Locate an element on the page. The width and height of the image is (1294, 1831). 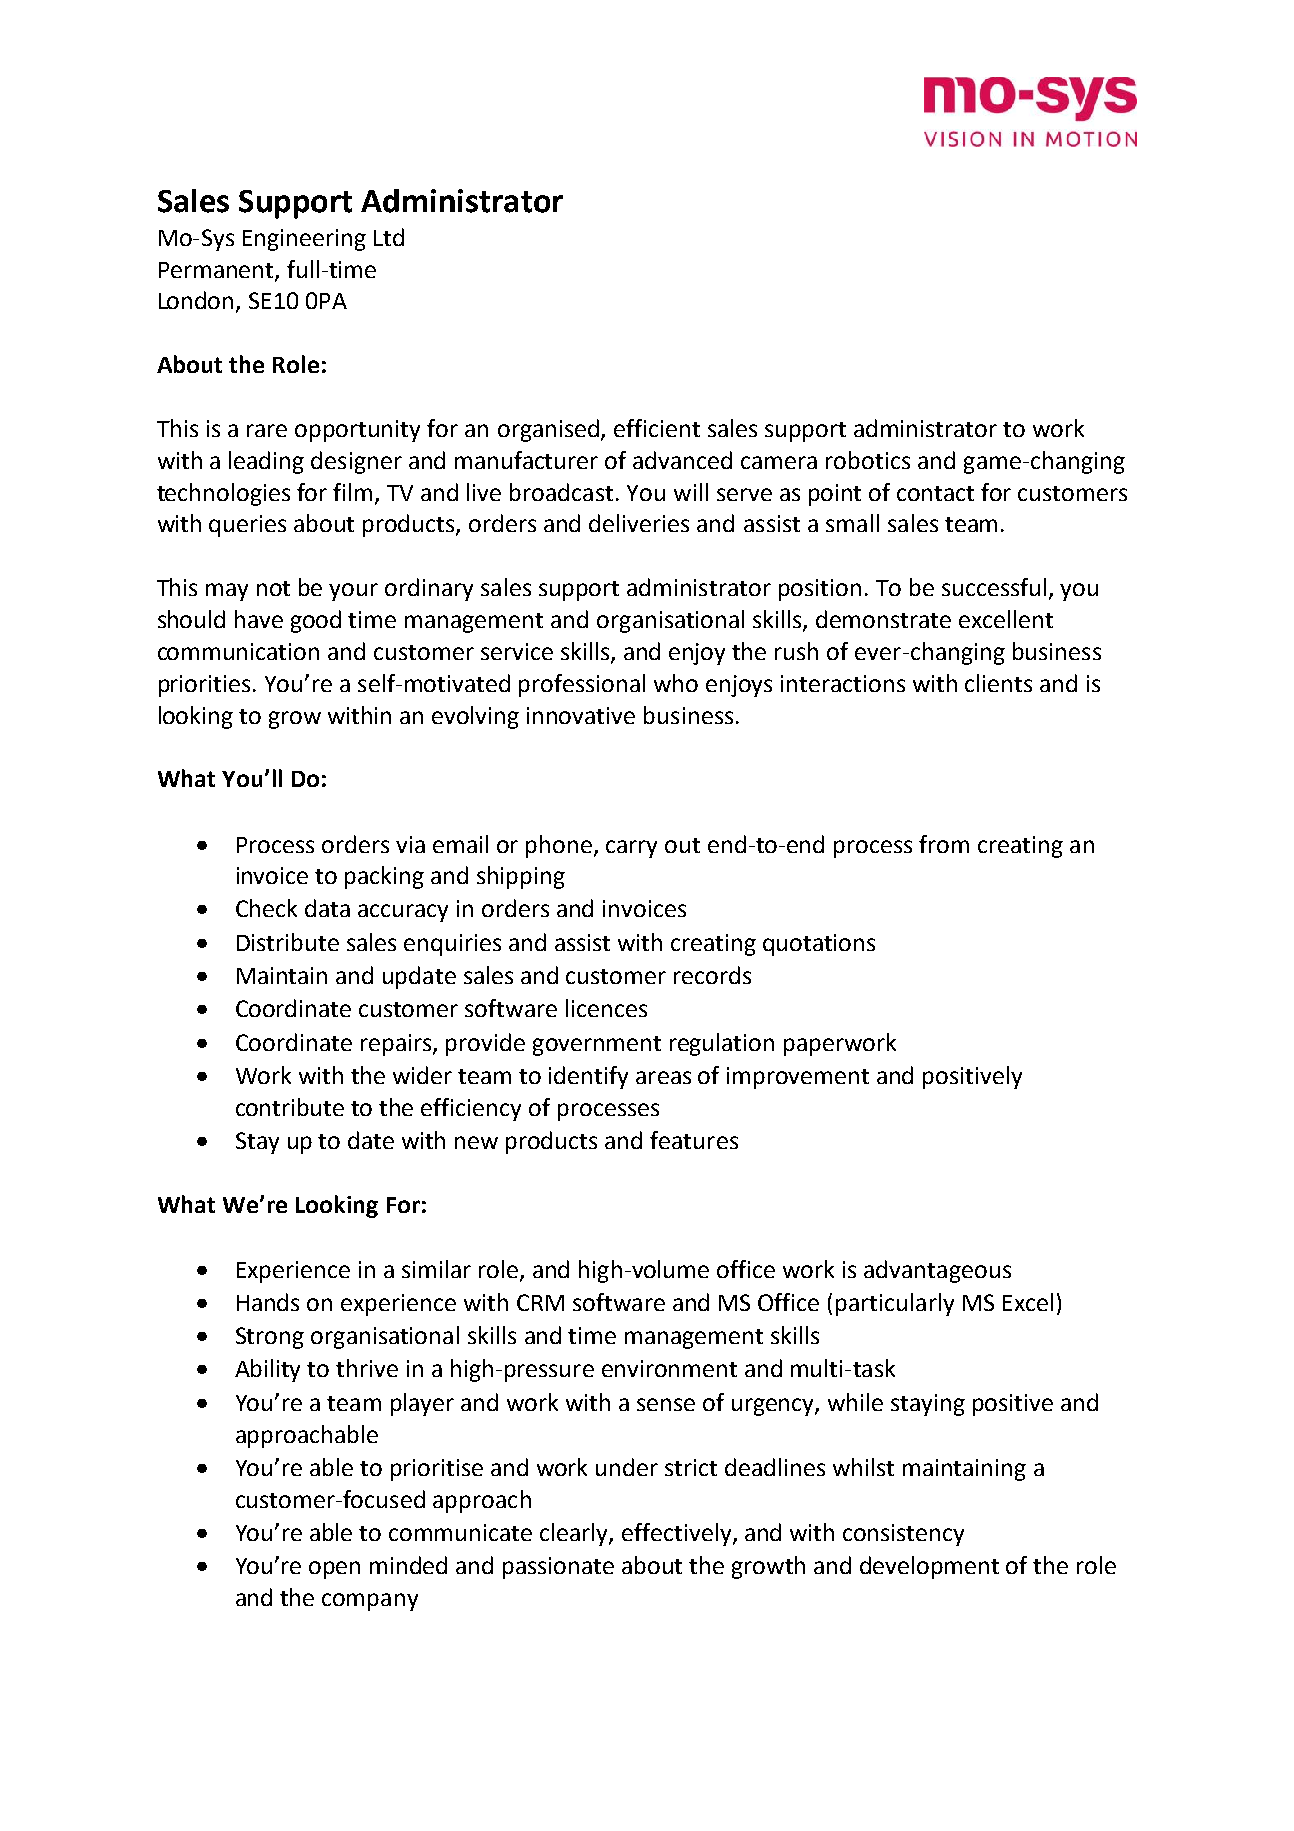
shipping is located at coordinates (521, 877).
